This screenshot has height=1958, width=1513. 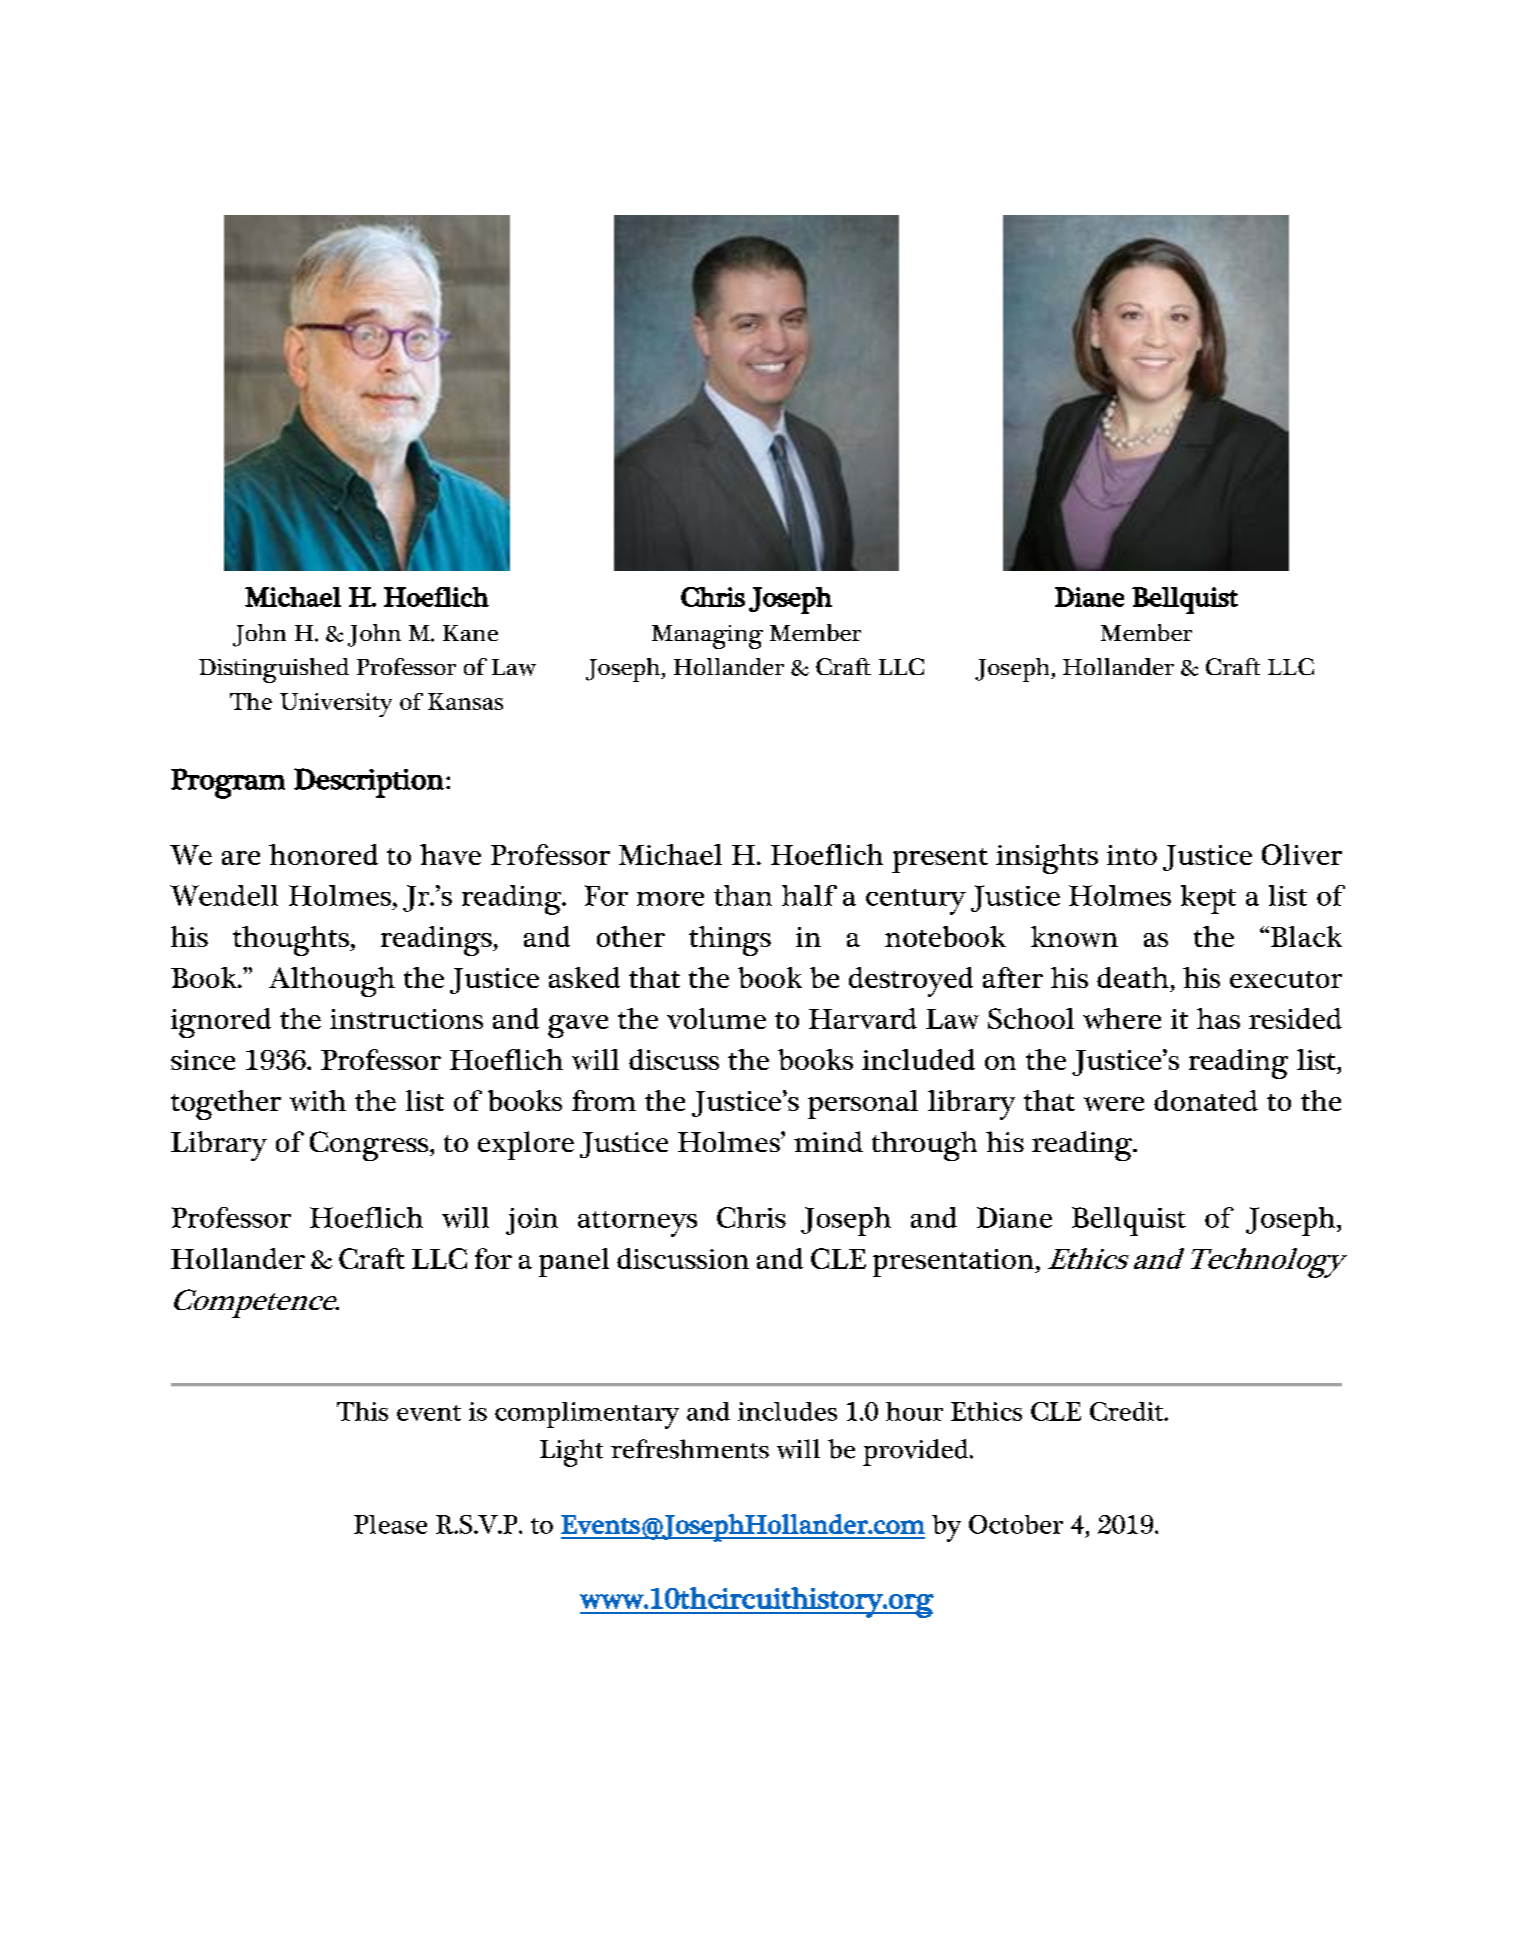 What do you see at coordinates (1208, 899) in the screenshot?
I see `kept` at bounding box center [1208, 899].
